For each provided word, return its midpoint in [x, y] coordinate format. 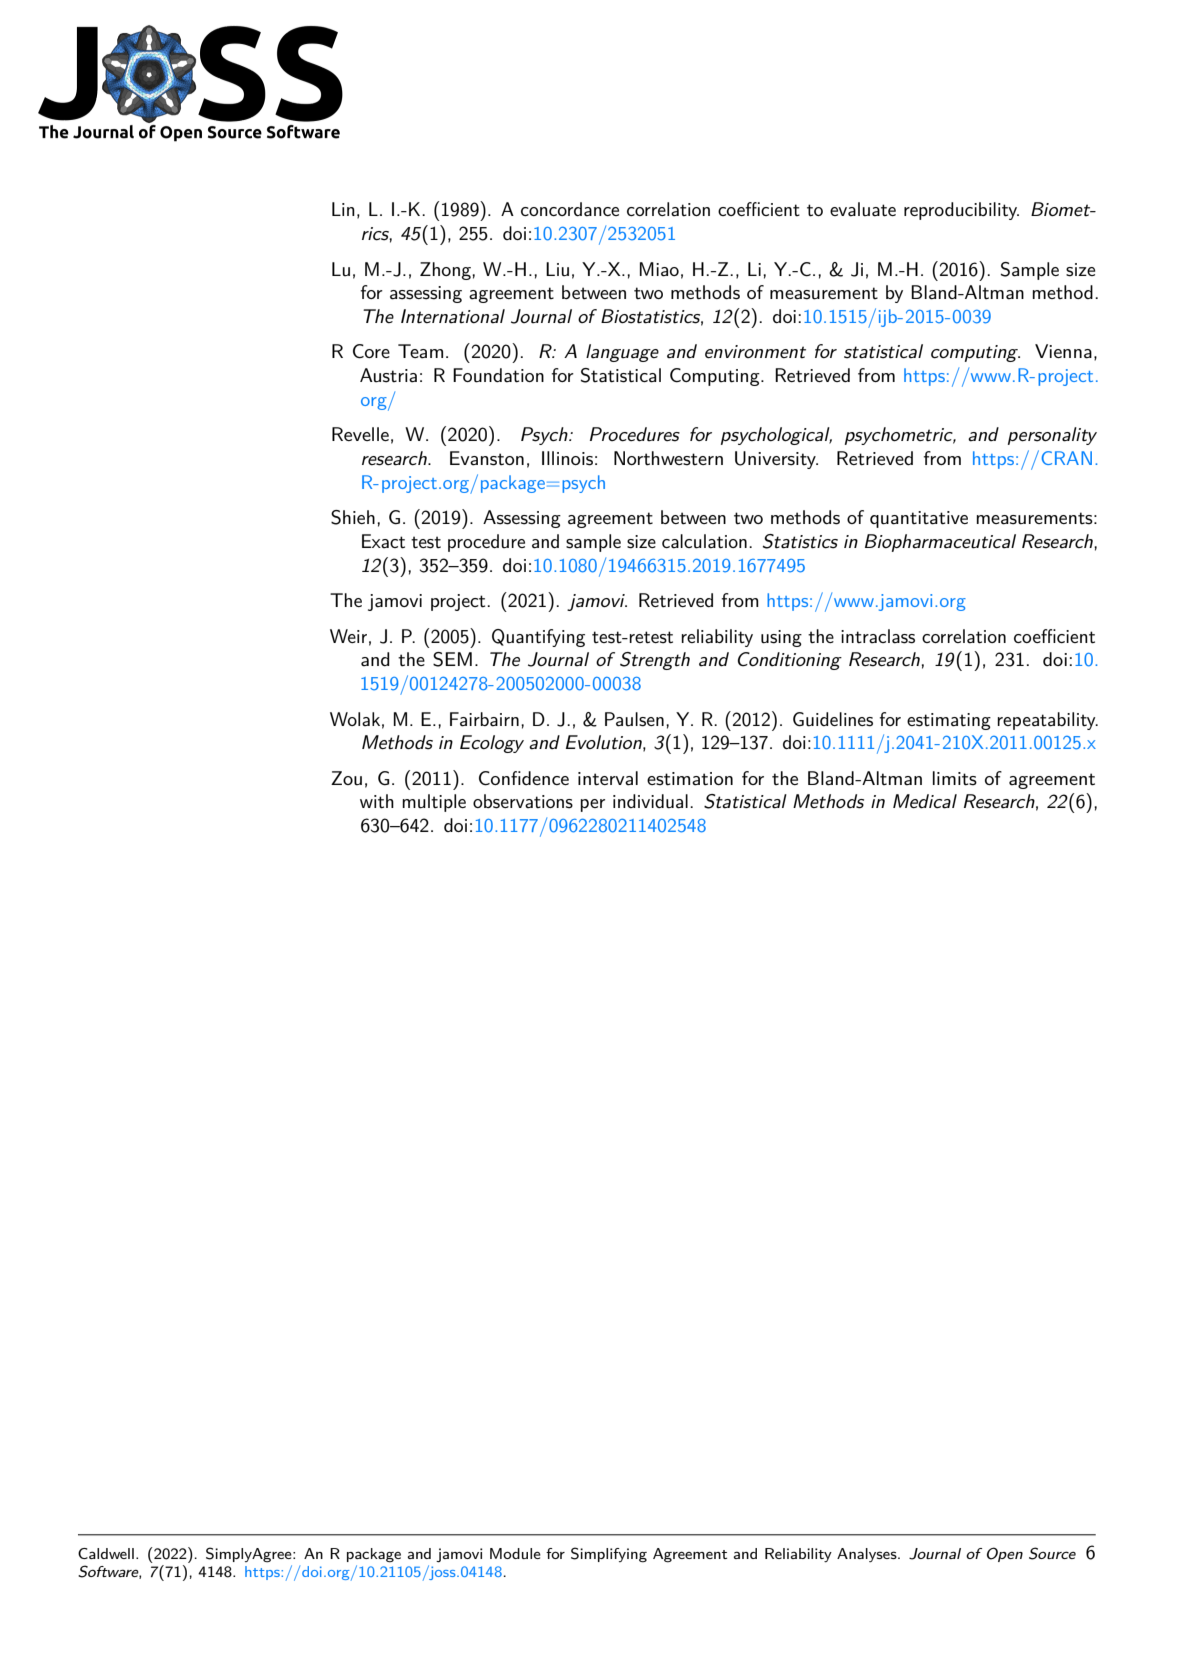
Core [371, 351]
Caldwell [106, 1553]
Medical [925, 801]
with [377, 801]
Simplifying [609, 1555]
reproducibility [961, 211]
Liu [557, 269]
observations [523, 801]
